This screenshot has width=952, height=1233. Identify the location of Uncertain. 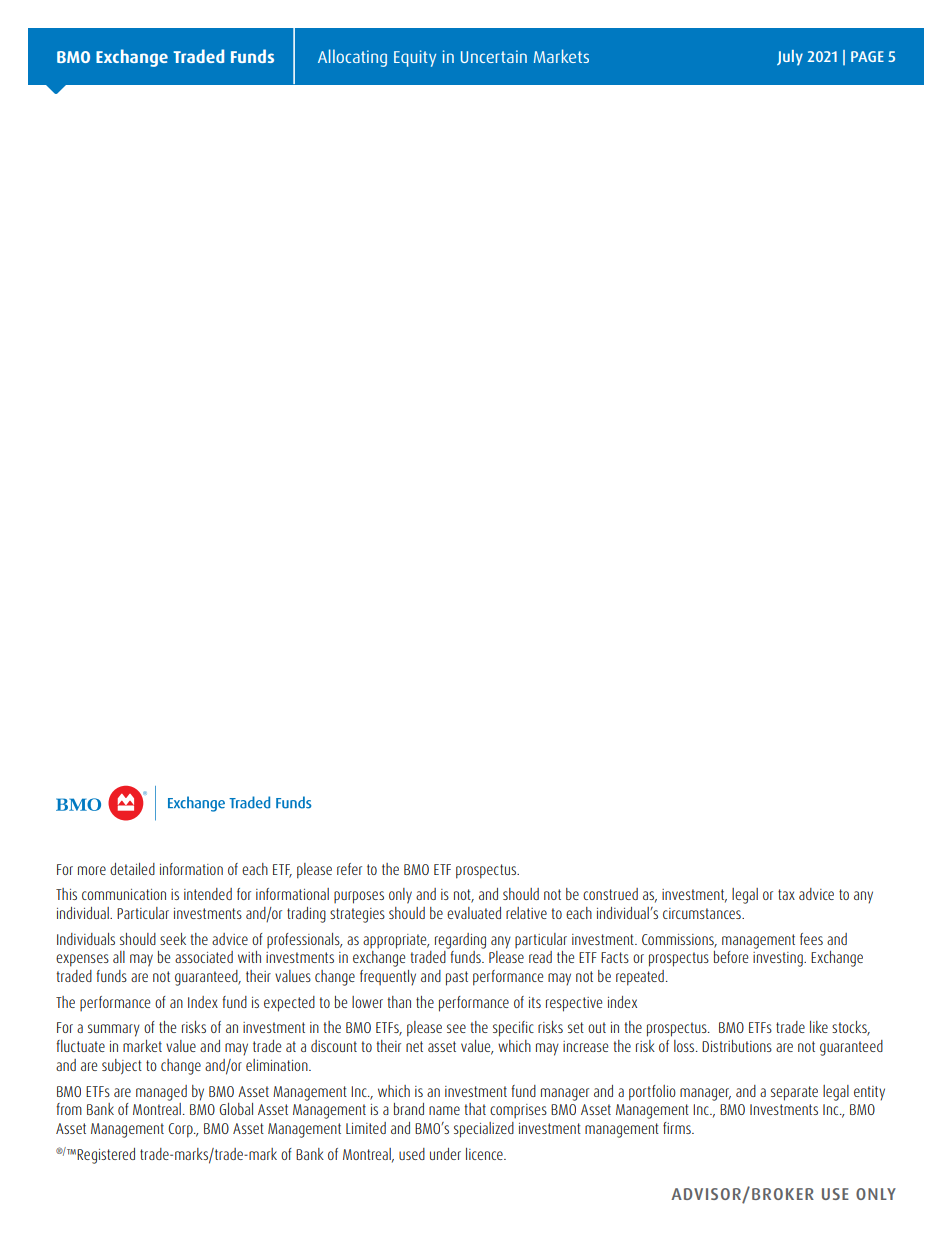
(494, 56).
